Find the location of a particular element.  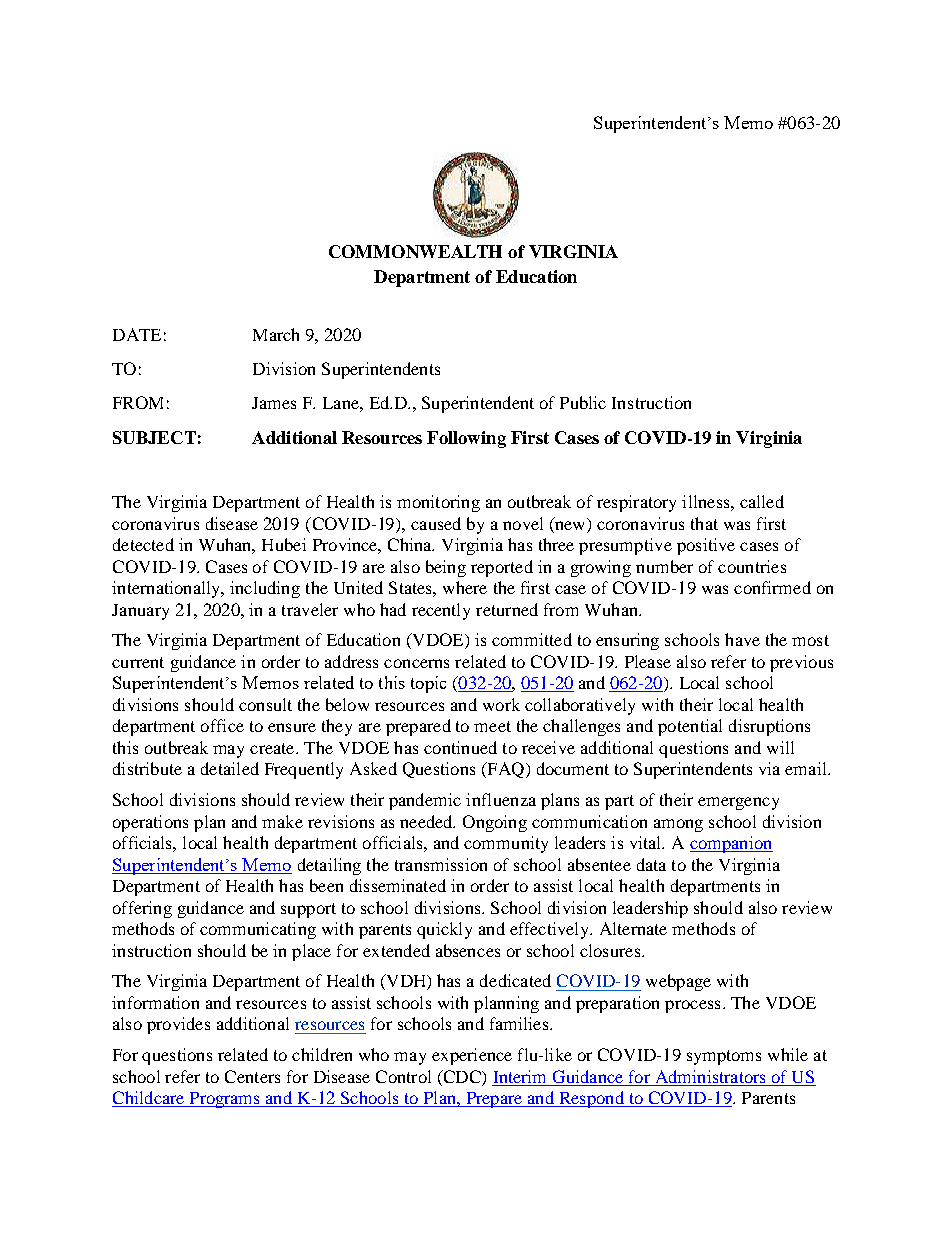

detailed is located at coordinates (230, 768).
